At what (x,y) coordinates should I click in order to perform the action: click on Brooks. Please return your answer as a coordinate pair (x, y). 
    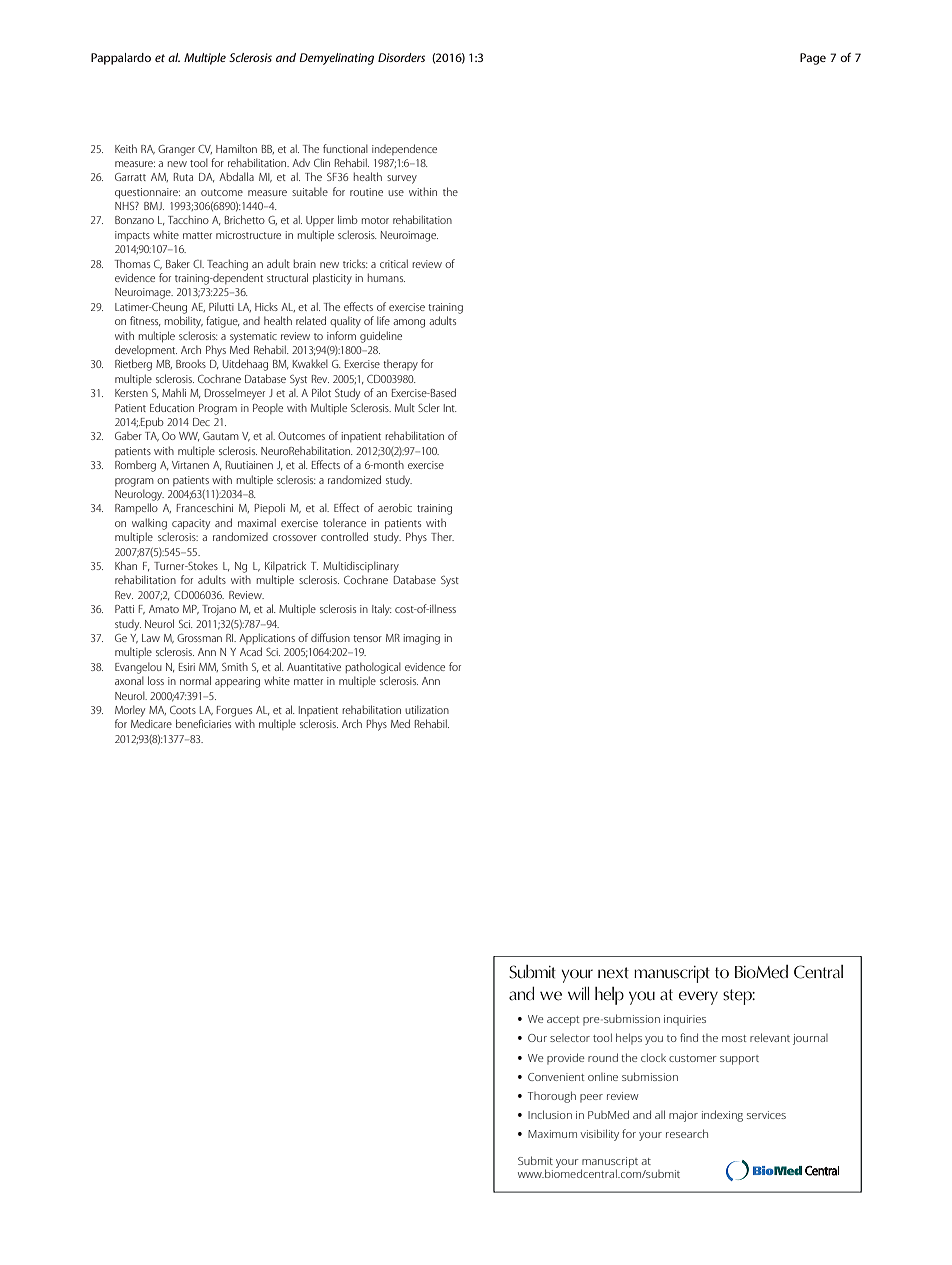
    Looking at the image, I should click on (191, 363).
